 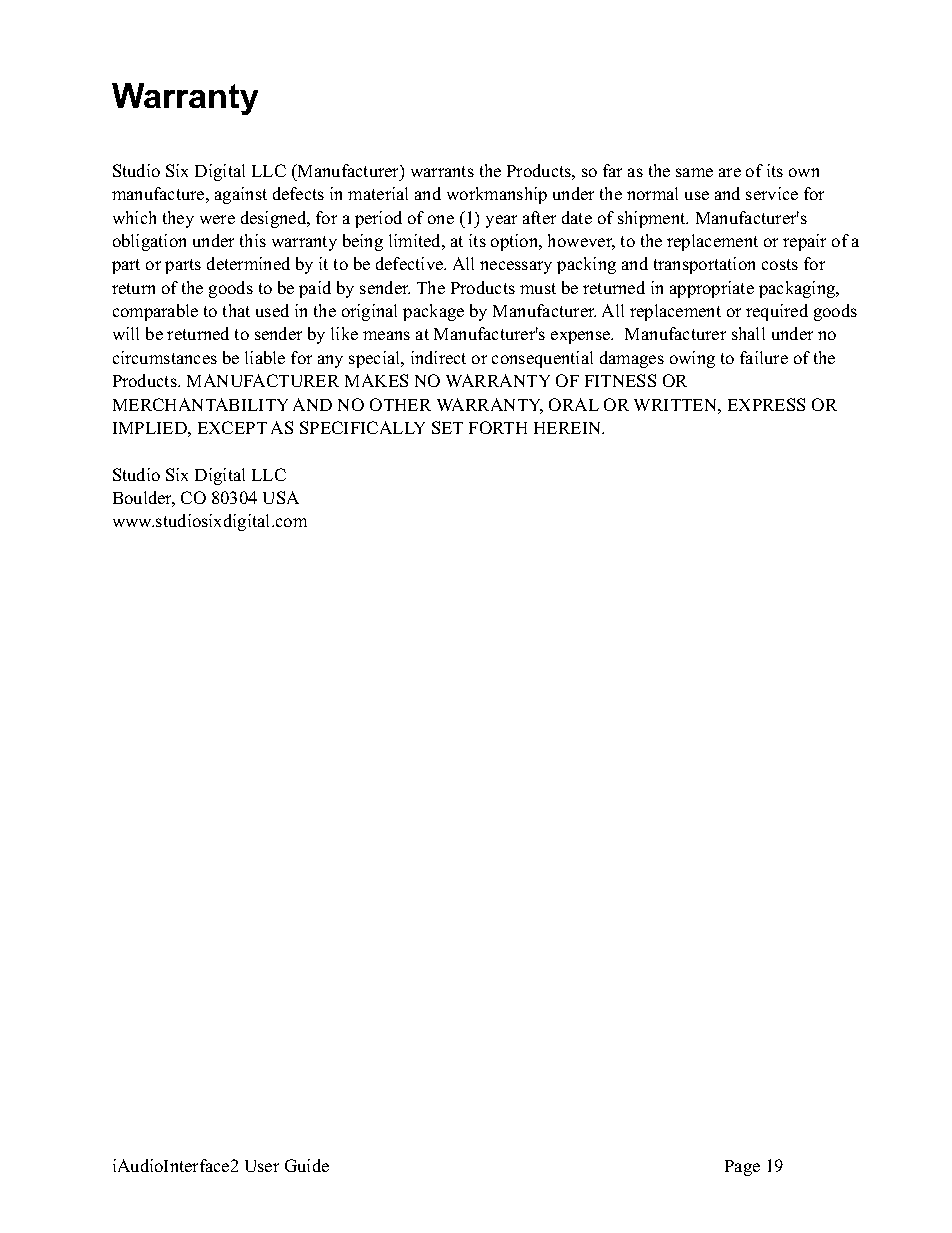 I want to click on workmanship, so click(x=497, y=195).
